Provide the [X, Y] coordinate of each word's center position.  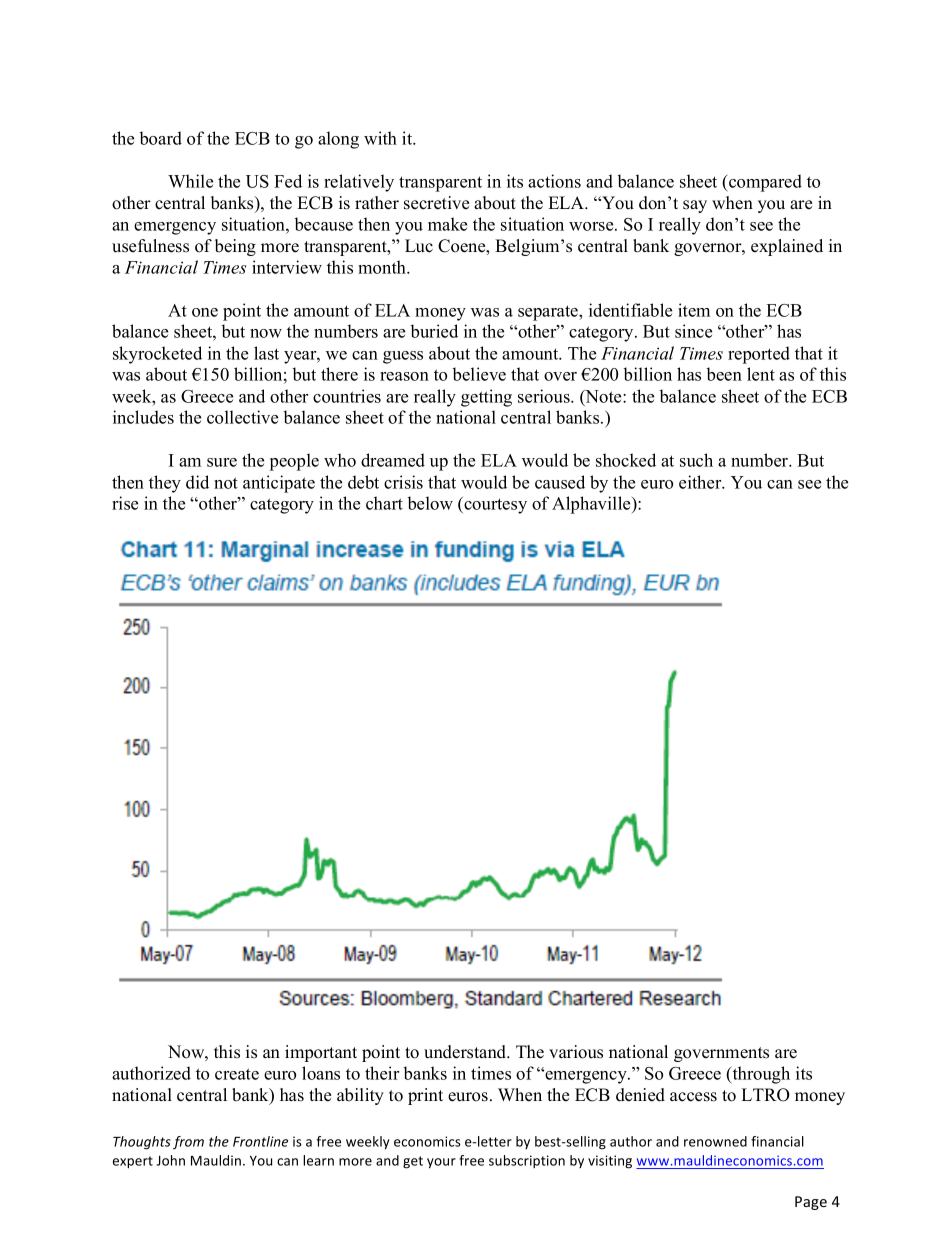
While [190, 181]
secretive [436, 203]
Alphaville [592, 505]
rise [125, 503]
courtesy [494, 505]
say [695, 206]
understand [466, 1052]
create [237, 1074]
